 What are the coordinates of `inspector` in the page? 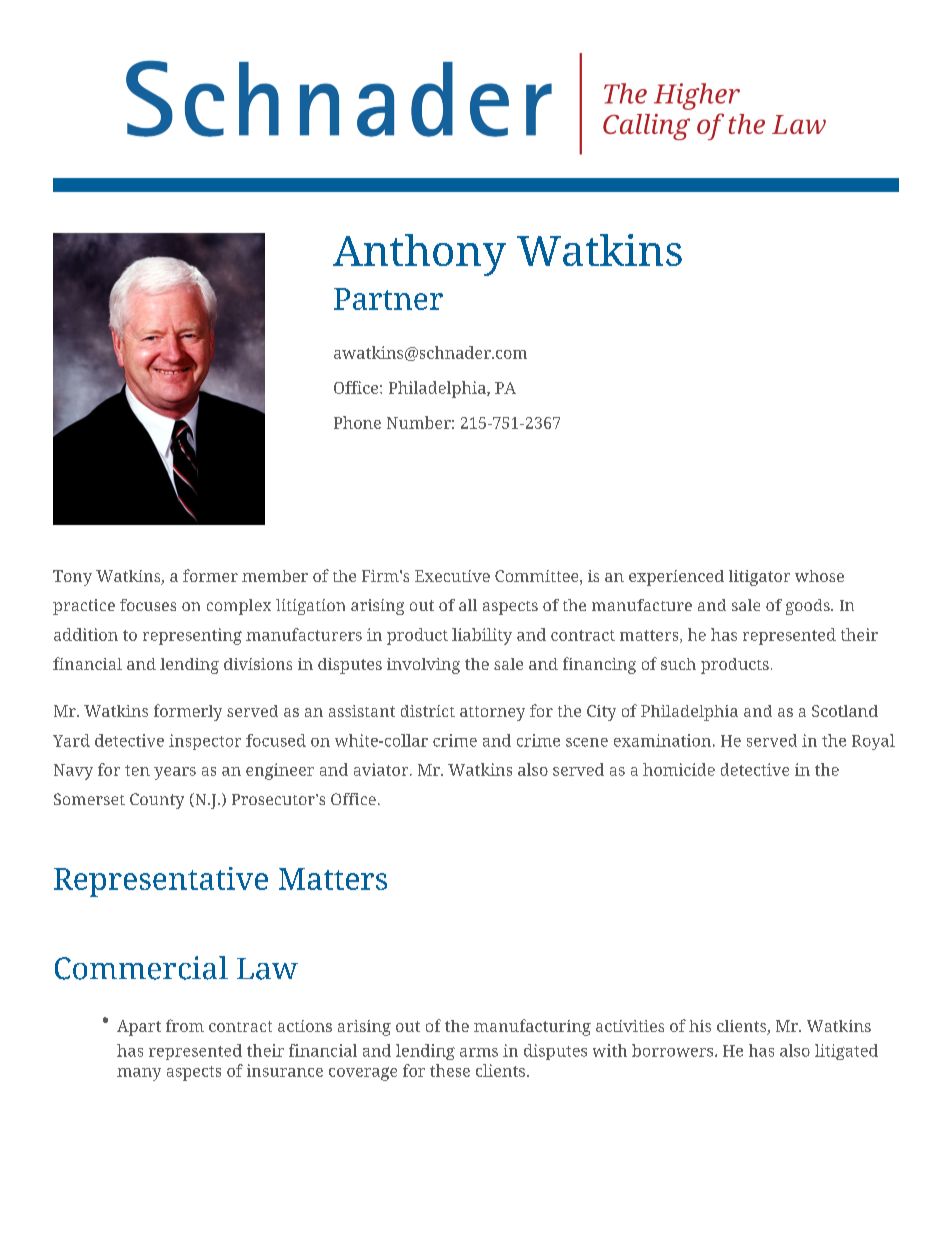 It's located at (205, 742).
